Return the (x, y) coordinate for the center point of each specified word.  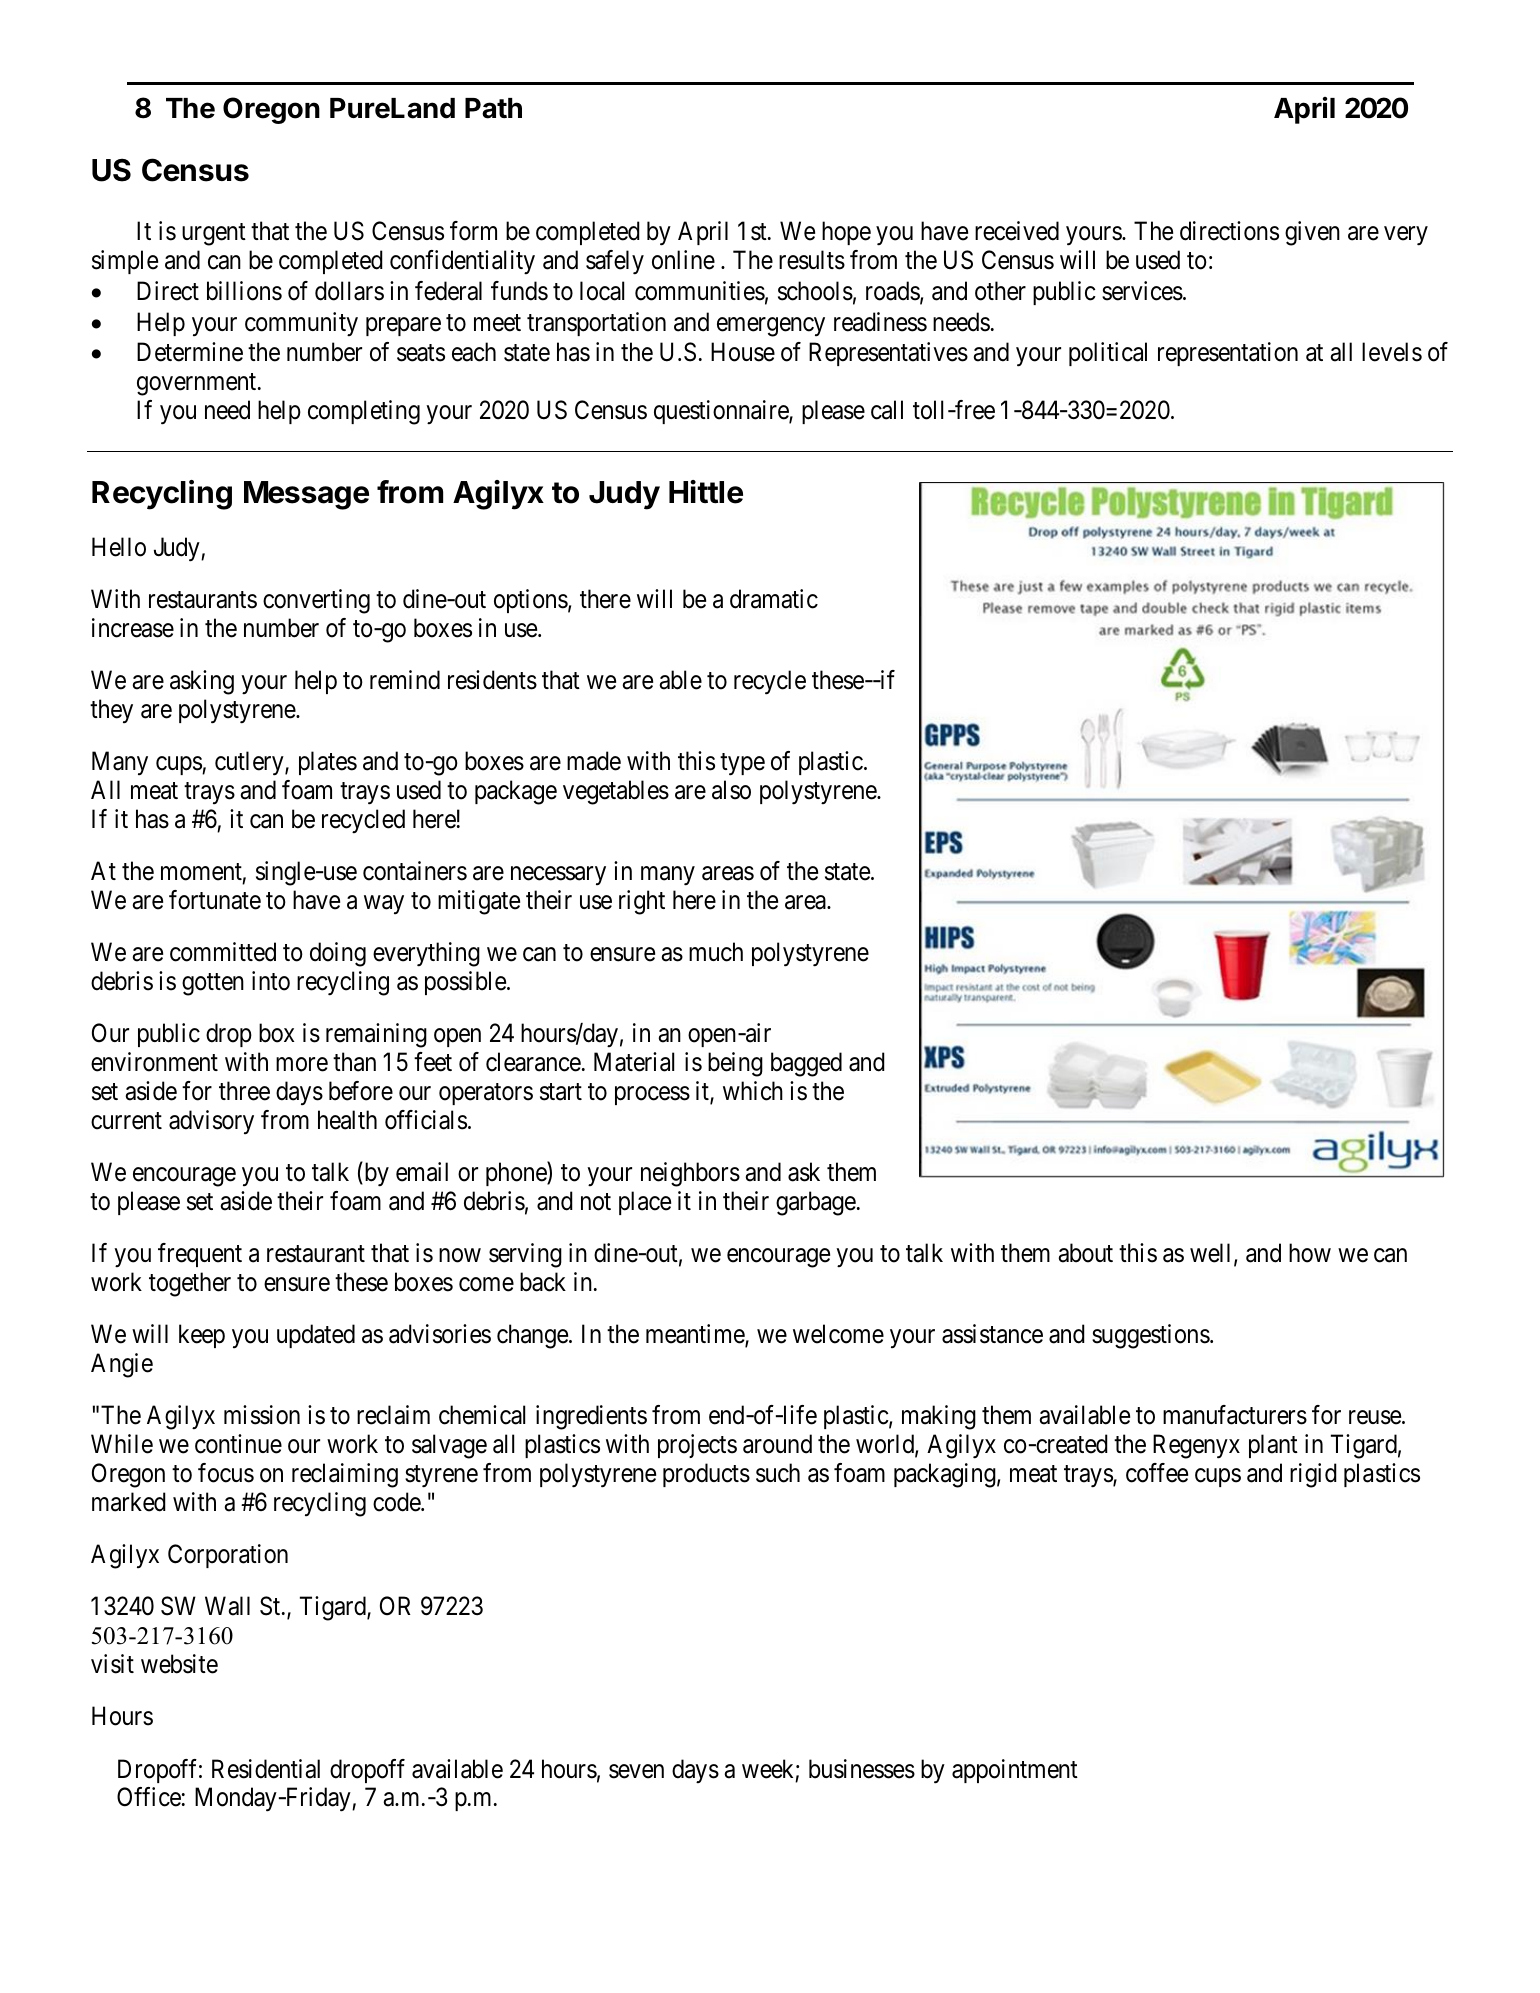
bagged (806, 1064)
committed (223, 952)
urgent (214, 235)
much (716, 952)
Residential (266, 1769)
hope (846, 233)
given (1312, 233)
